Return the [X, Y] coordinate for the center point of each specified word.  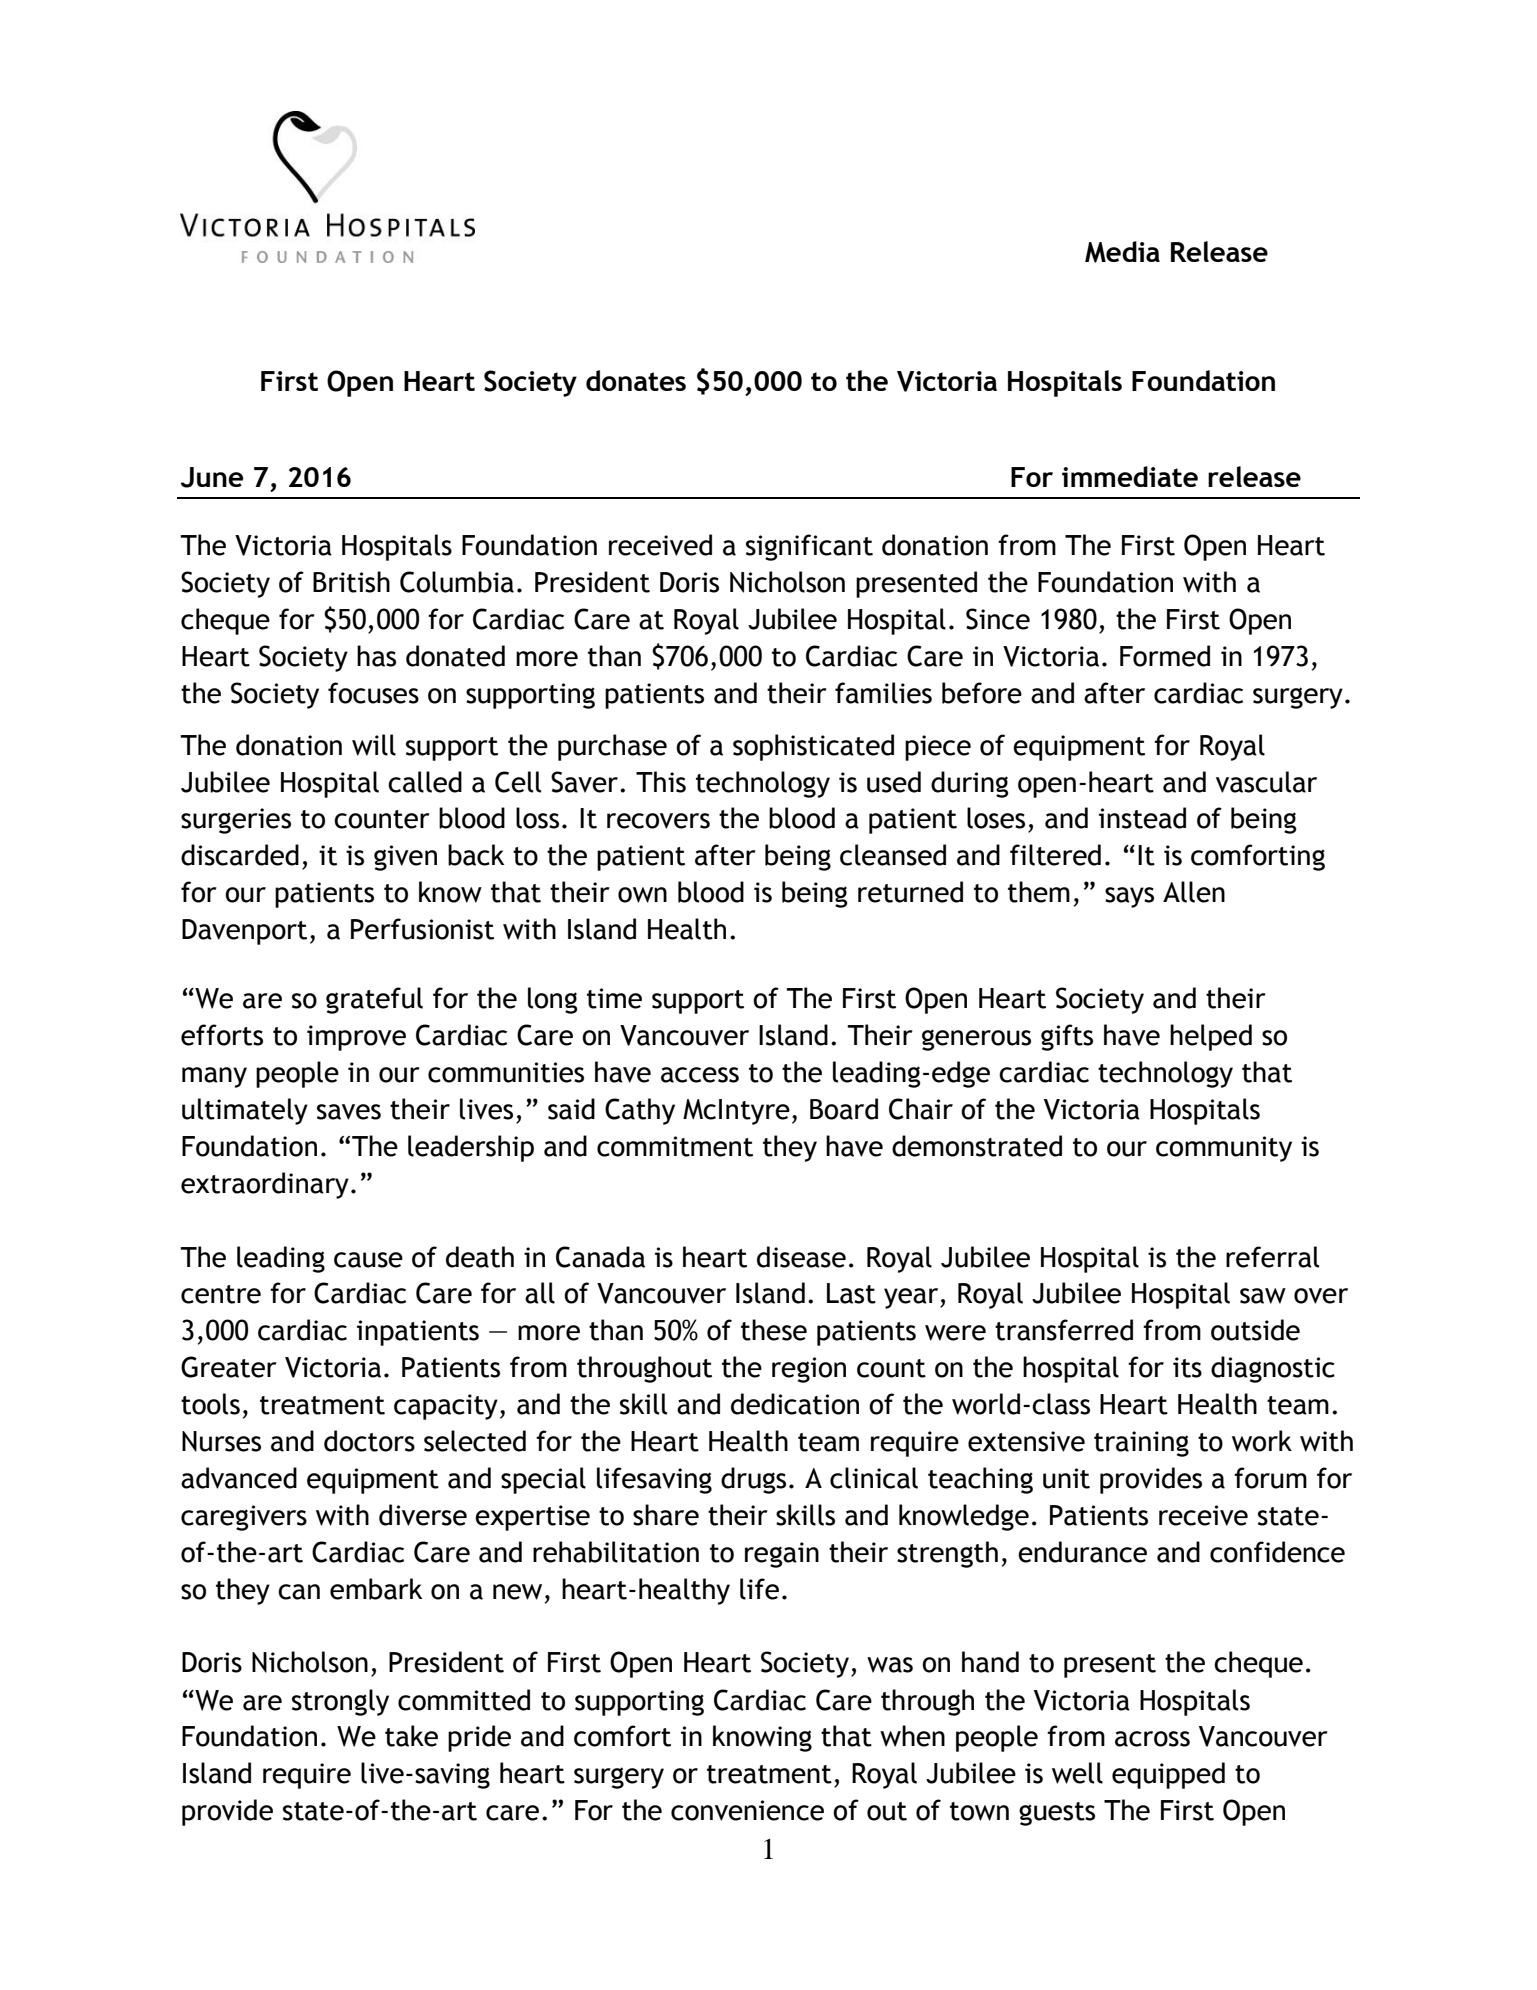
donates [636, 380]
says [1129, 897]
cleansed [893, 855]
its [1187, 1367]
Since [998, 619]
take [411, 1736]
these [774, 1330]
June [212, 477]
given [405, 858]
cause [368, 1260]
